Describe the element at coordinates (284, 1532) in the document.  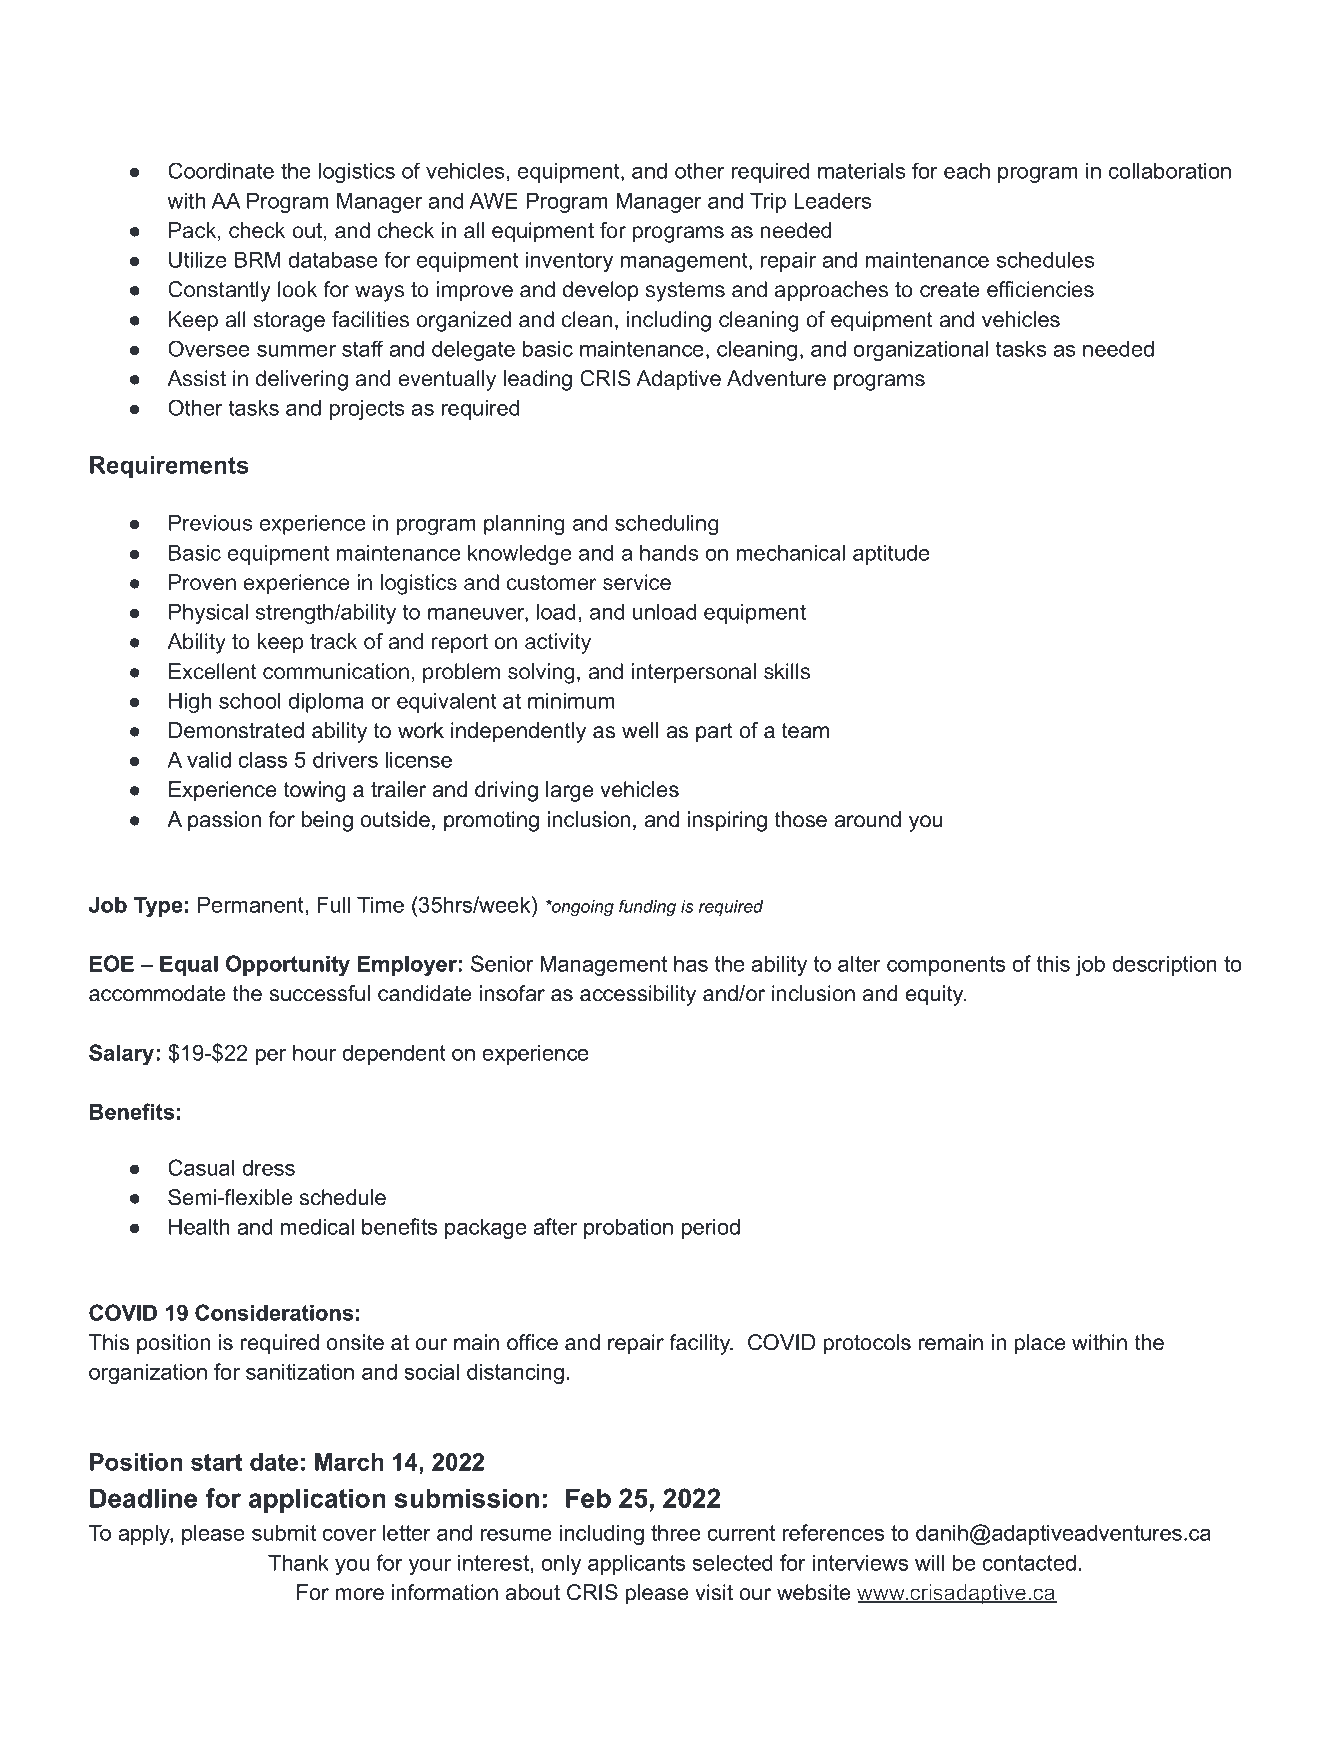
I see `submit` at that location.
